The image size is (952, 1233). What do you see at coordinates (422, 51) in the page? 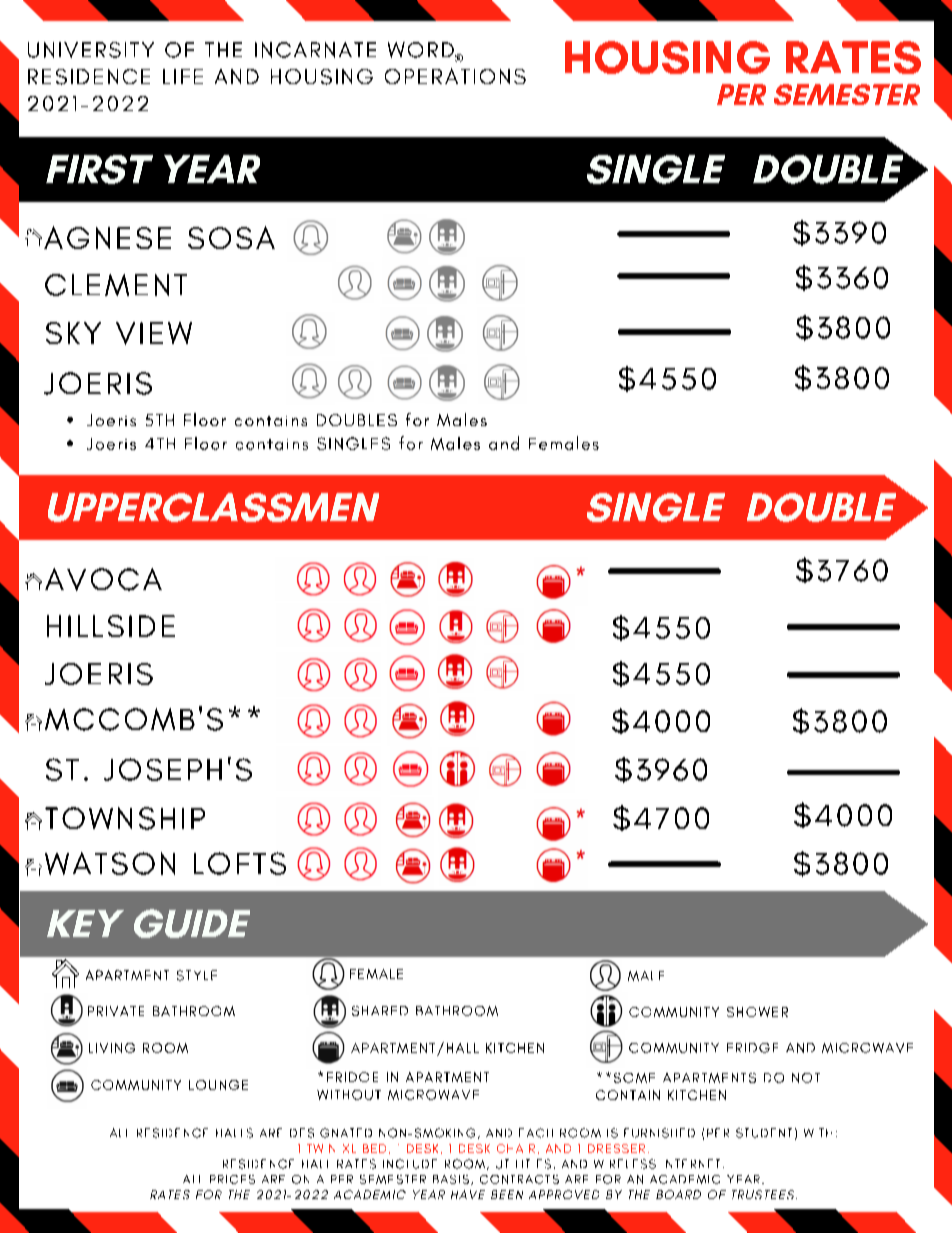
I see `WORD` at bounding box center [422, 51].
